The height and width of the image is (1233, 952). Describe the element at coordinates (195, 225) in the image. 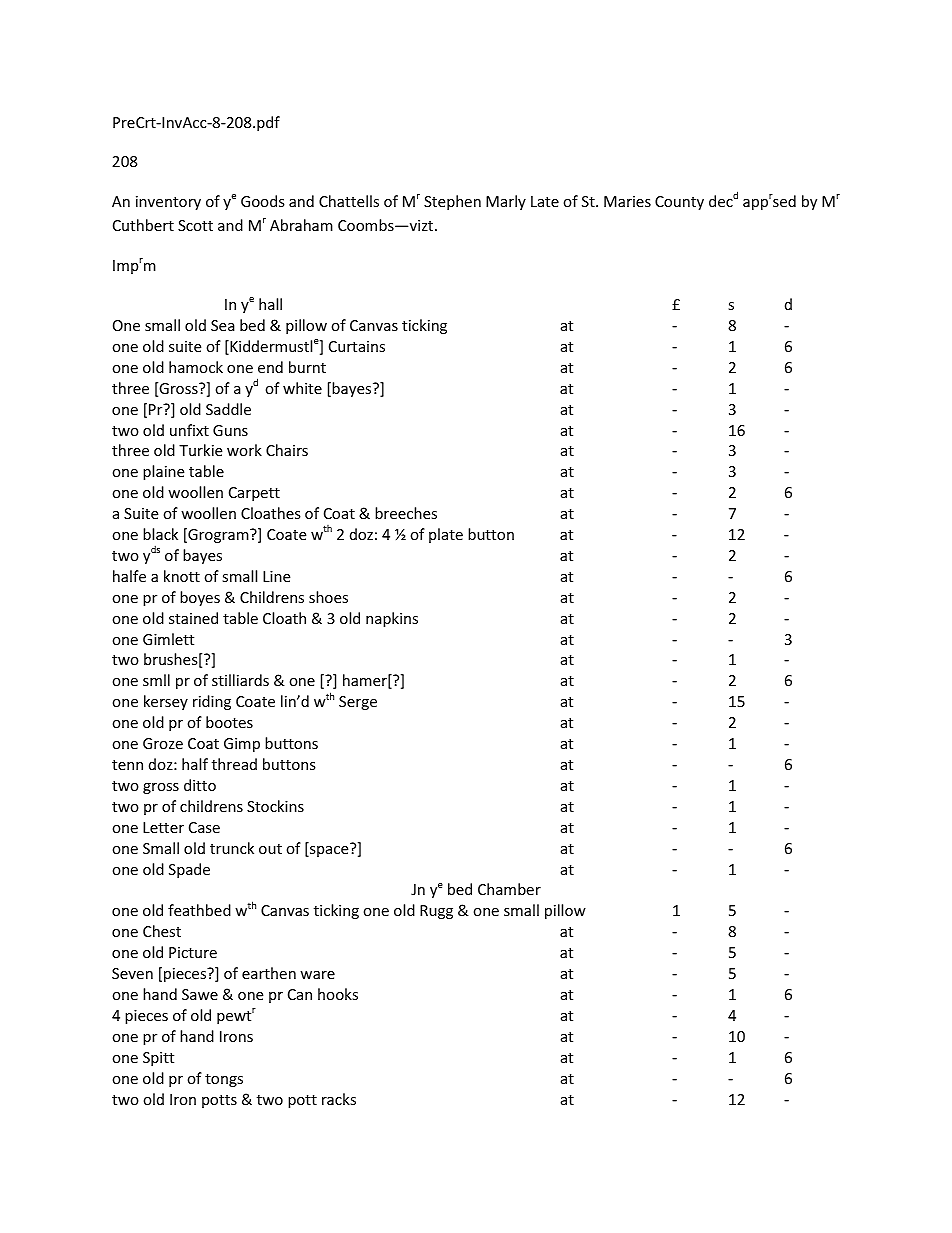

I see `Scott` at that location.
